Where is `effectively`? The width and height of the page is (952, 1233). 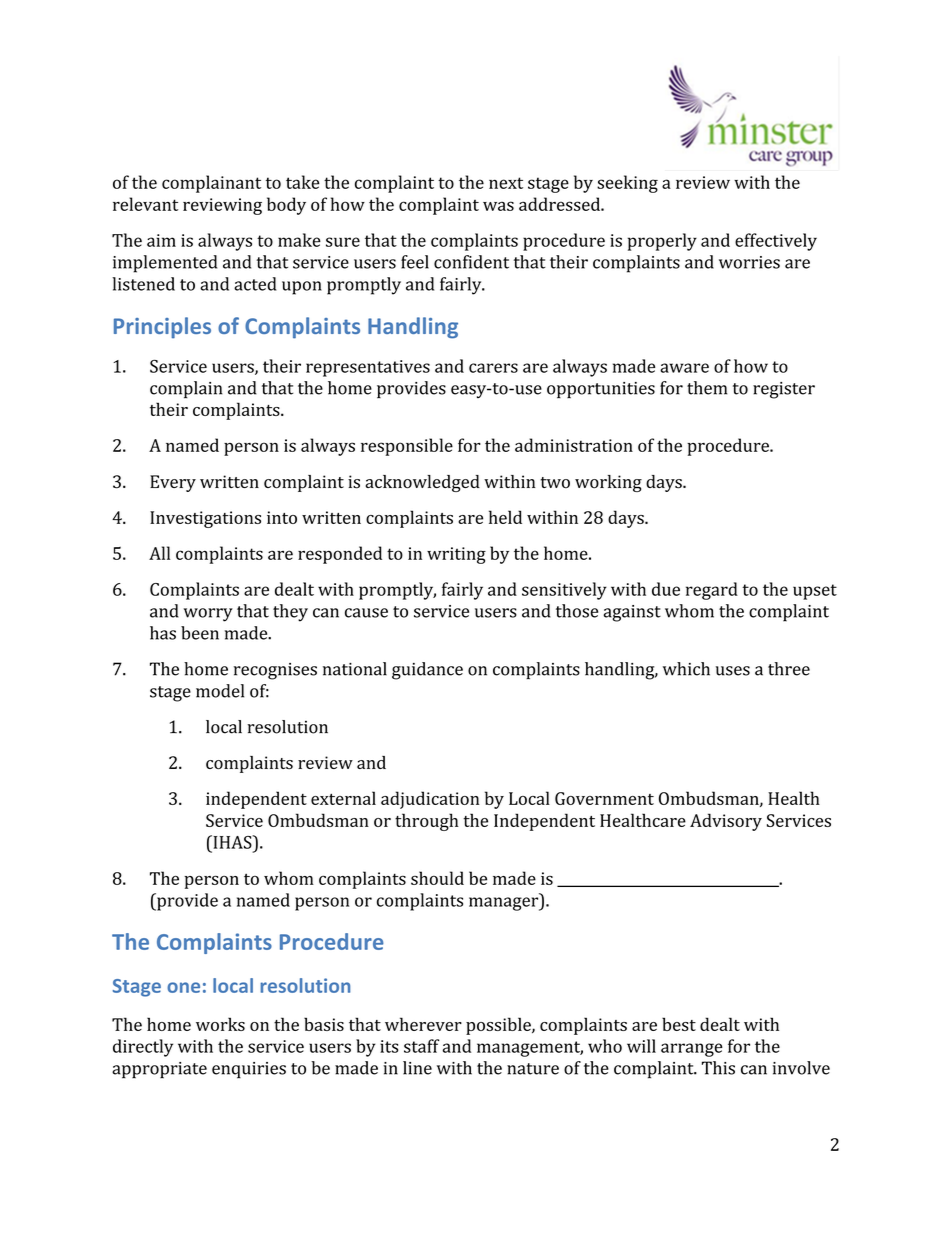
effectively is located at coordinates (776, 242).
